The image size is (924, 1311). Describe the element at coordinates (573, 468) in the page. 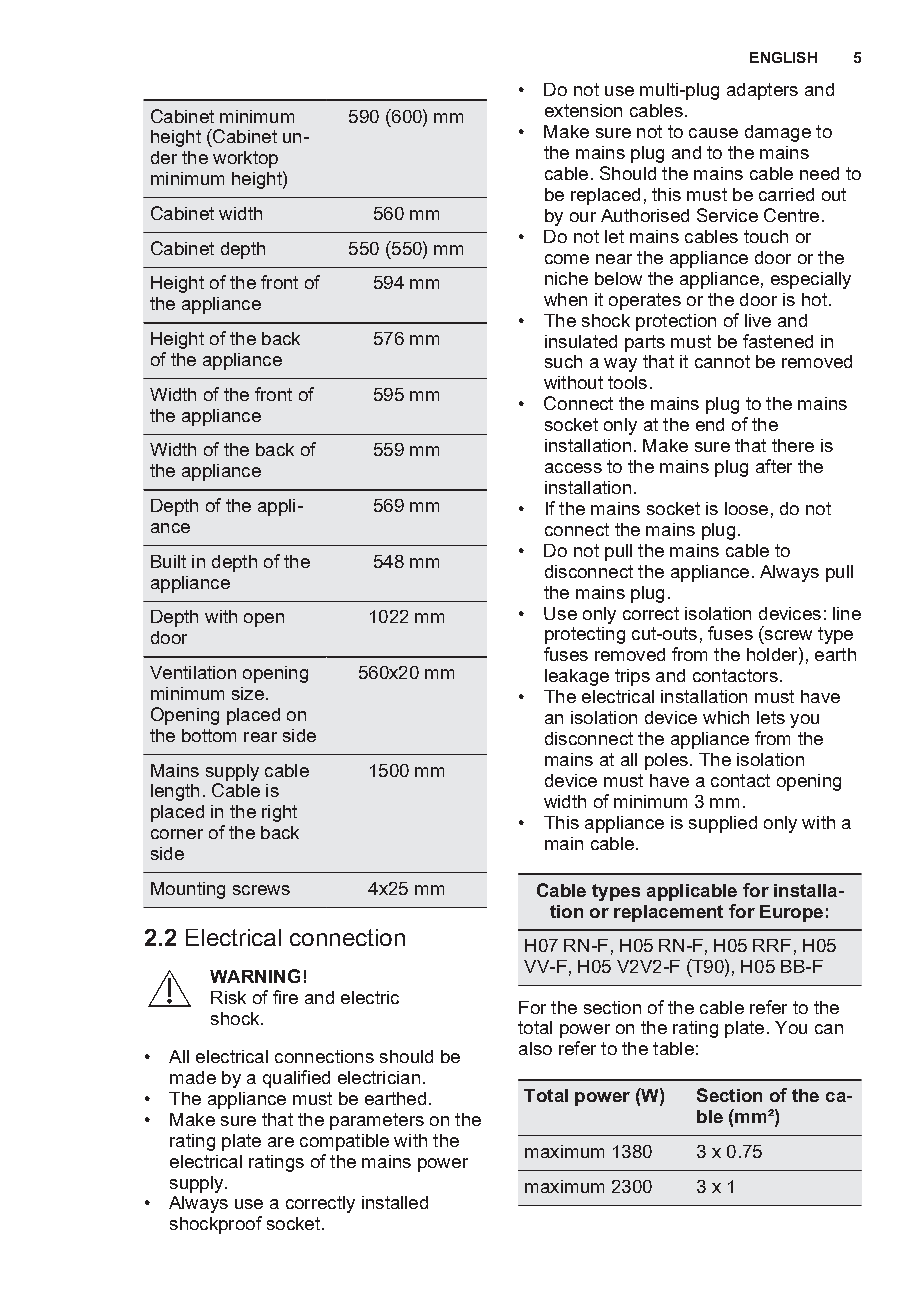

I see `access` at that location.
